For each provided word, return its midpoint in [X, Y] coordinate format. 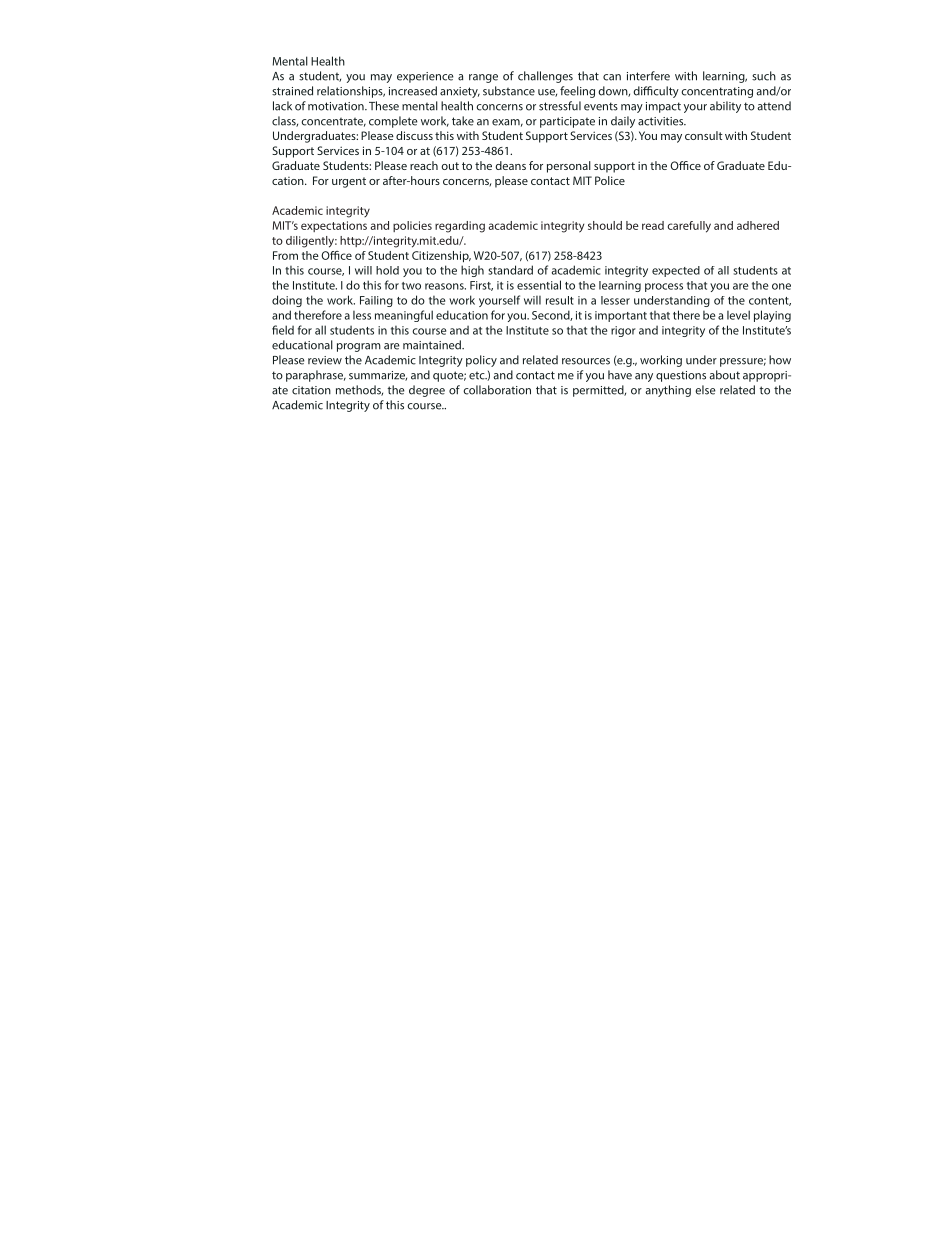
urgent [349, 182]
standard [511, 270]
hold [387, 270]
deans [510, 165]
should [605, 225]
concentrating [717, 92]
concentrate [333, 122]
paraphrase [316, 376]
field [283, 330]
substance [509, 91]
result [560, 300]
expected [676, 271]
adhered [758, 225]
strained [292, 91]
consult [704, 135]
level [738, 315]
